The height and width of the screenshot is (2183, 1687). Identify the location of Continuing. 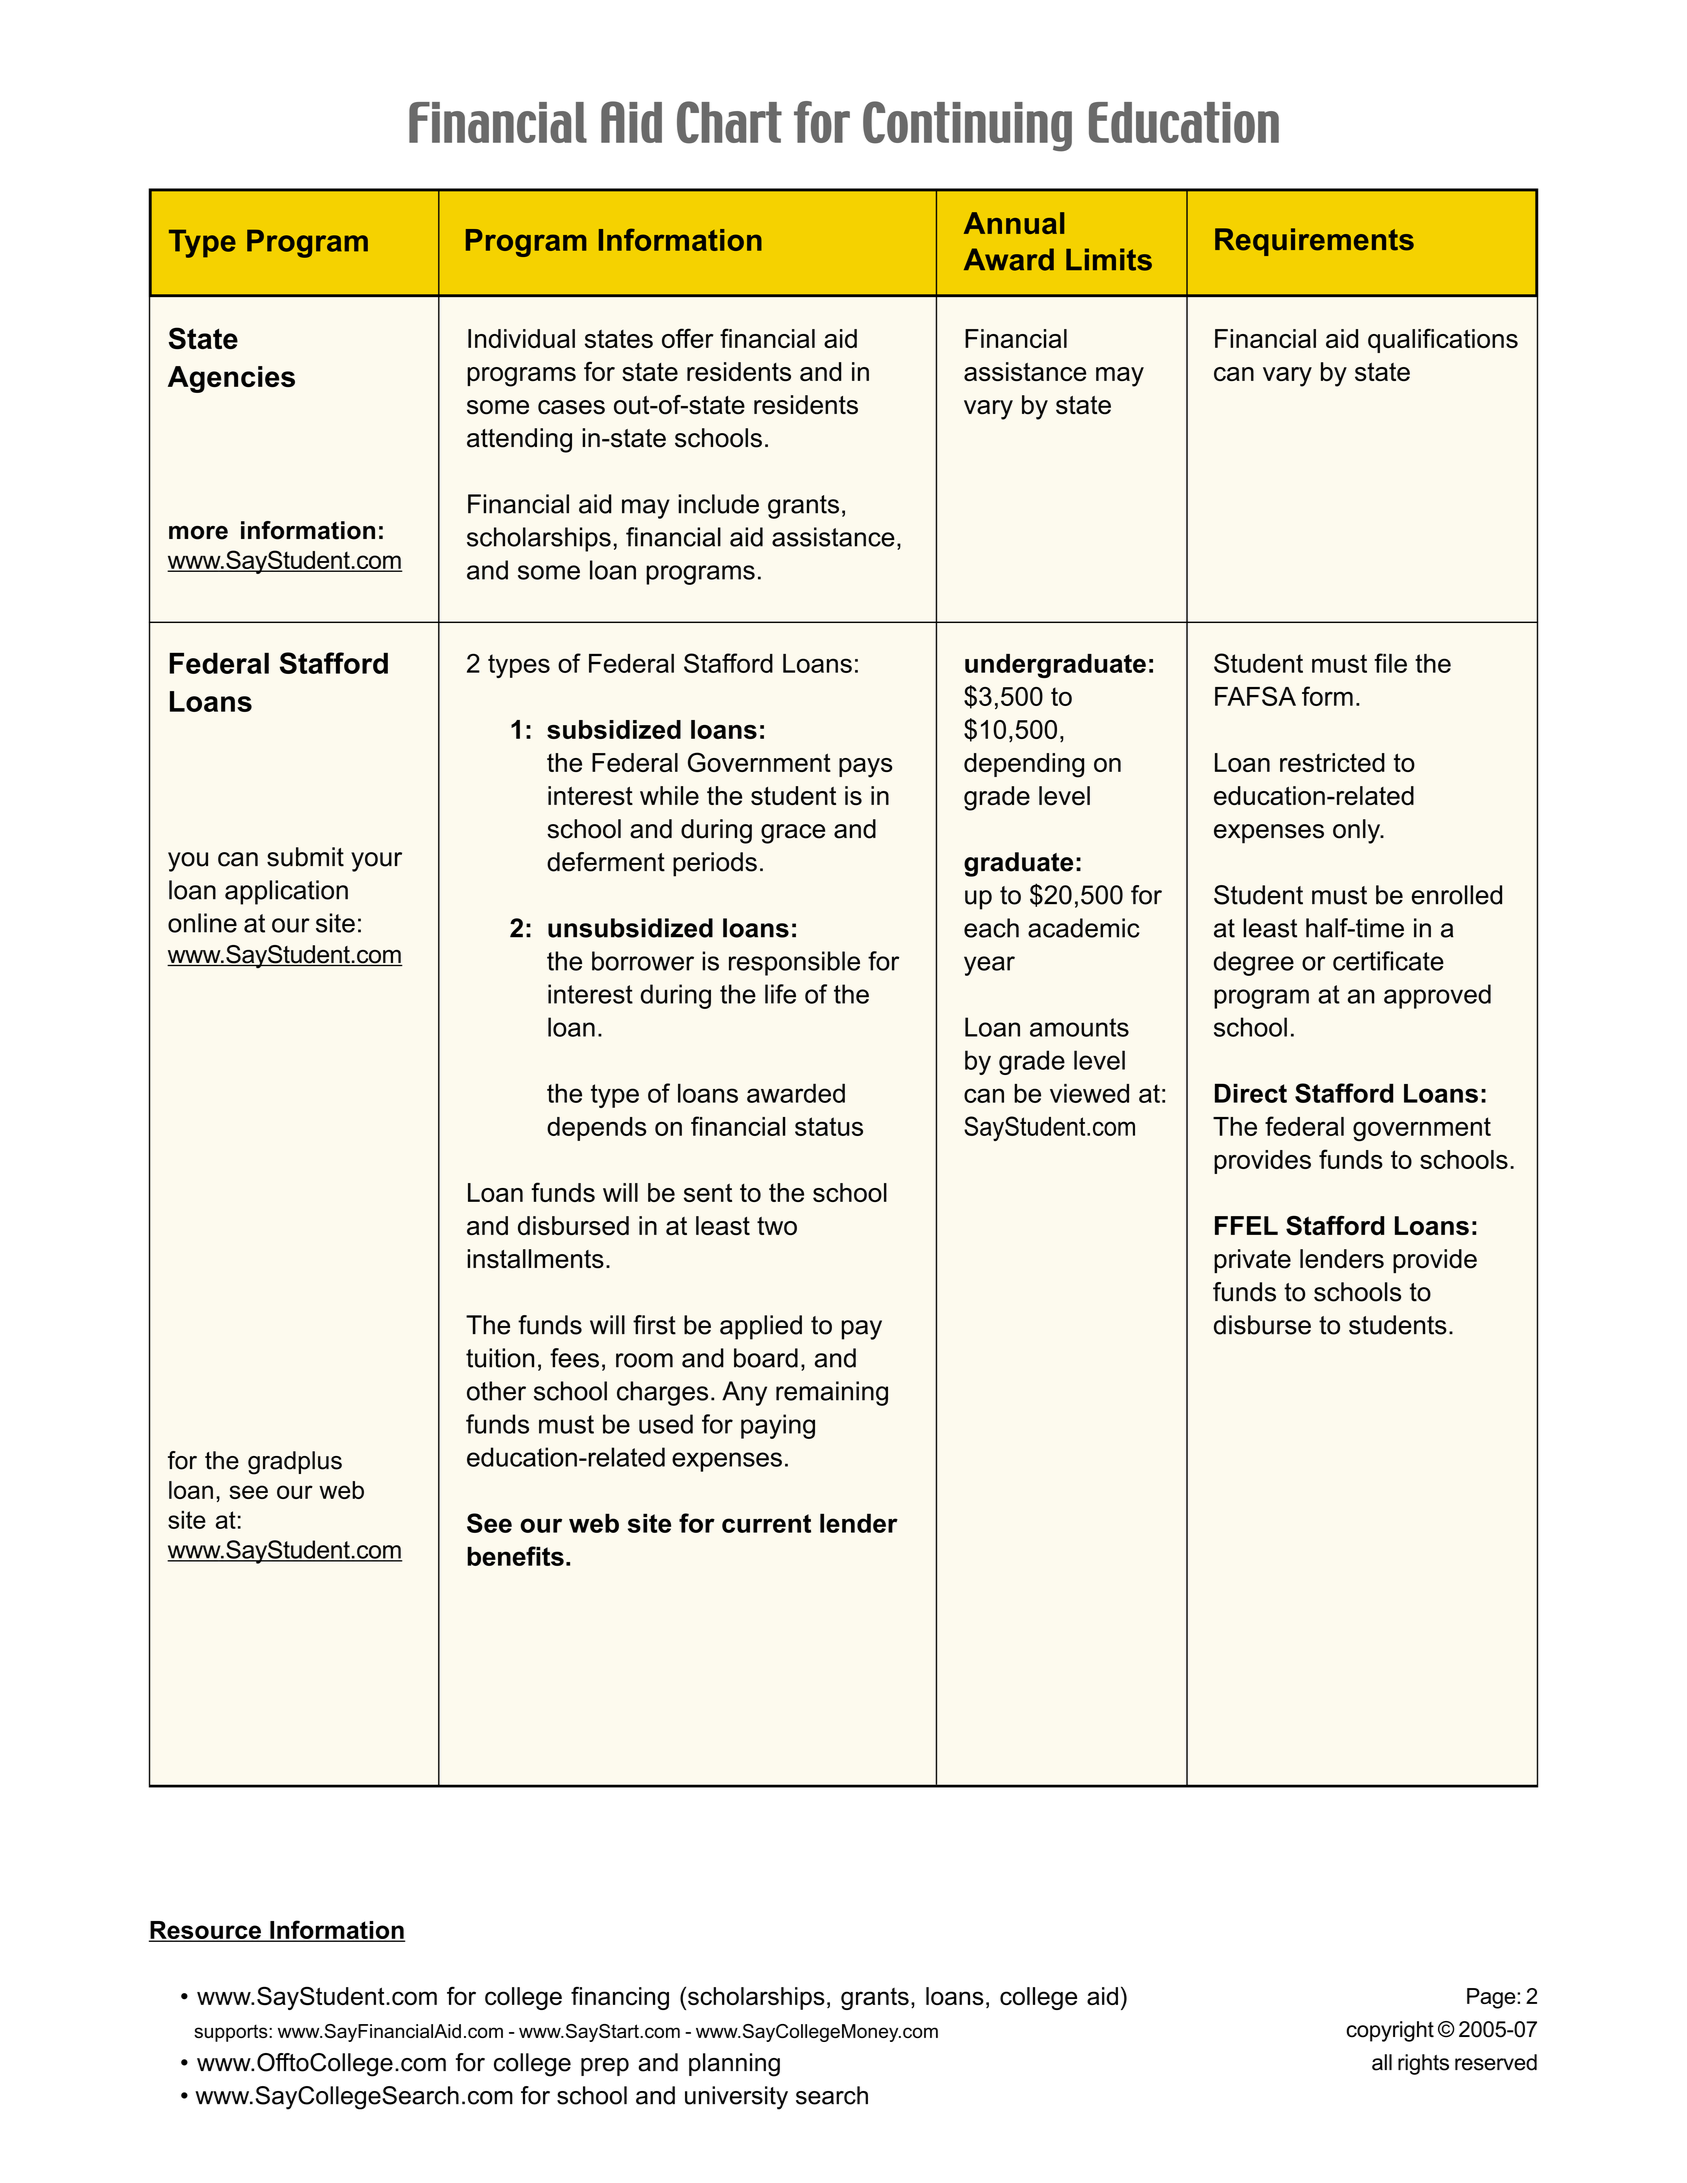
(967, 126).
